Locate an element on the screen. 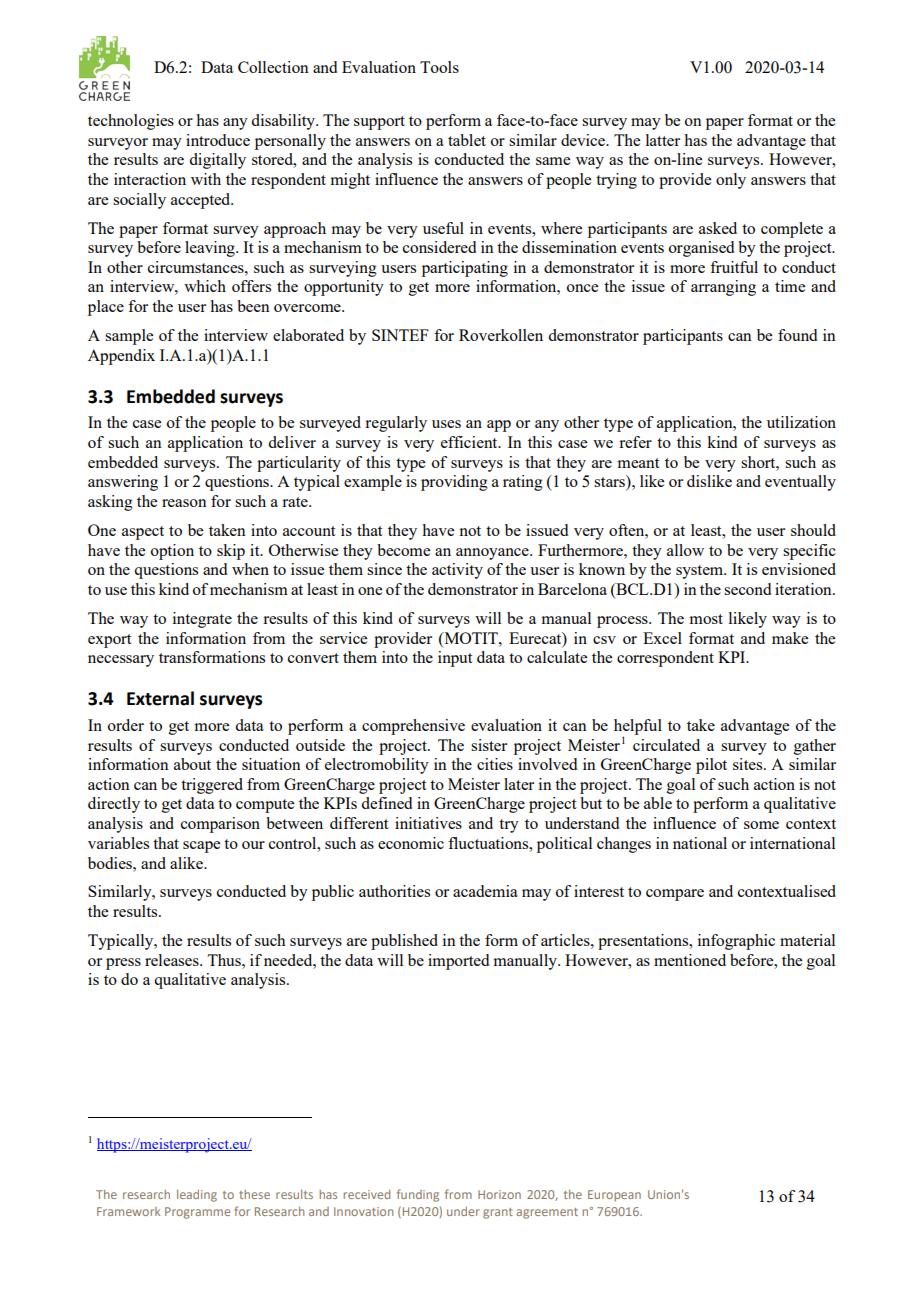  some is located at coordinates (761, 825).
